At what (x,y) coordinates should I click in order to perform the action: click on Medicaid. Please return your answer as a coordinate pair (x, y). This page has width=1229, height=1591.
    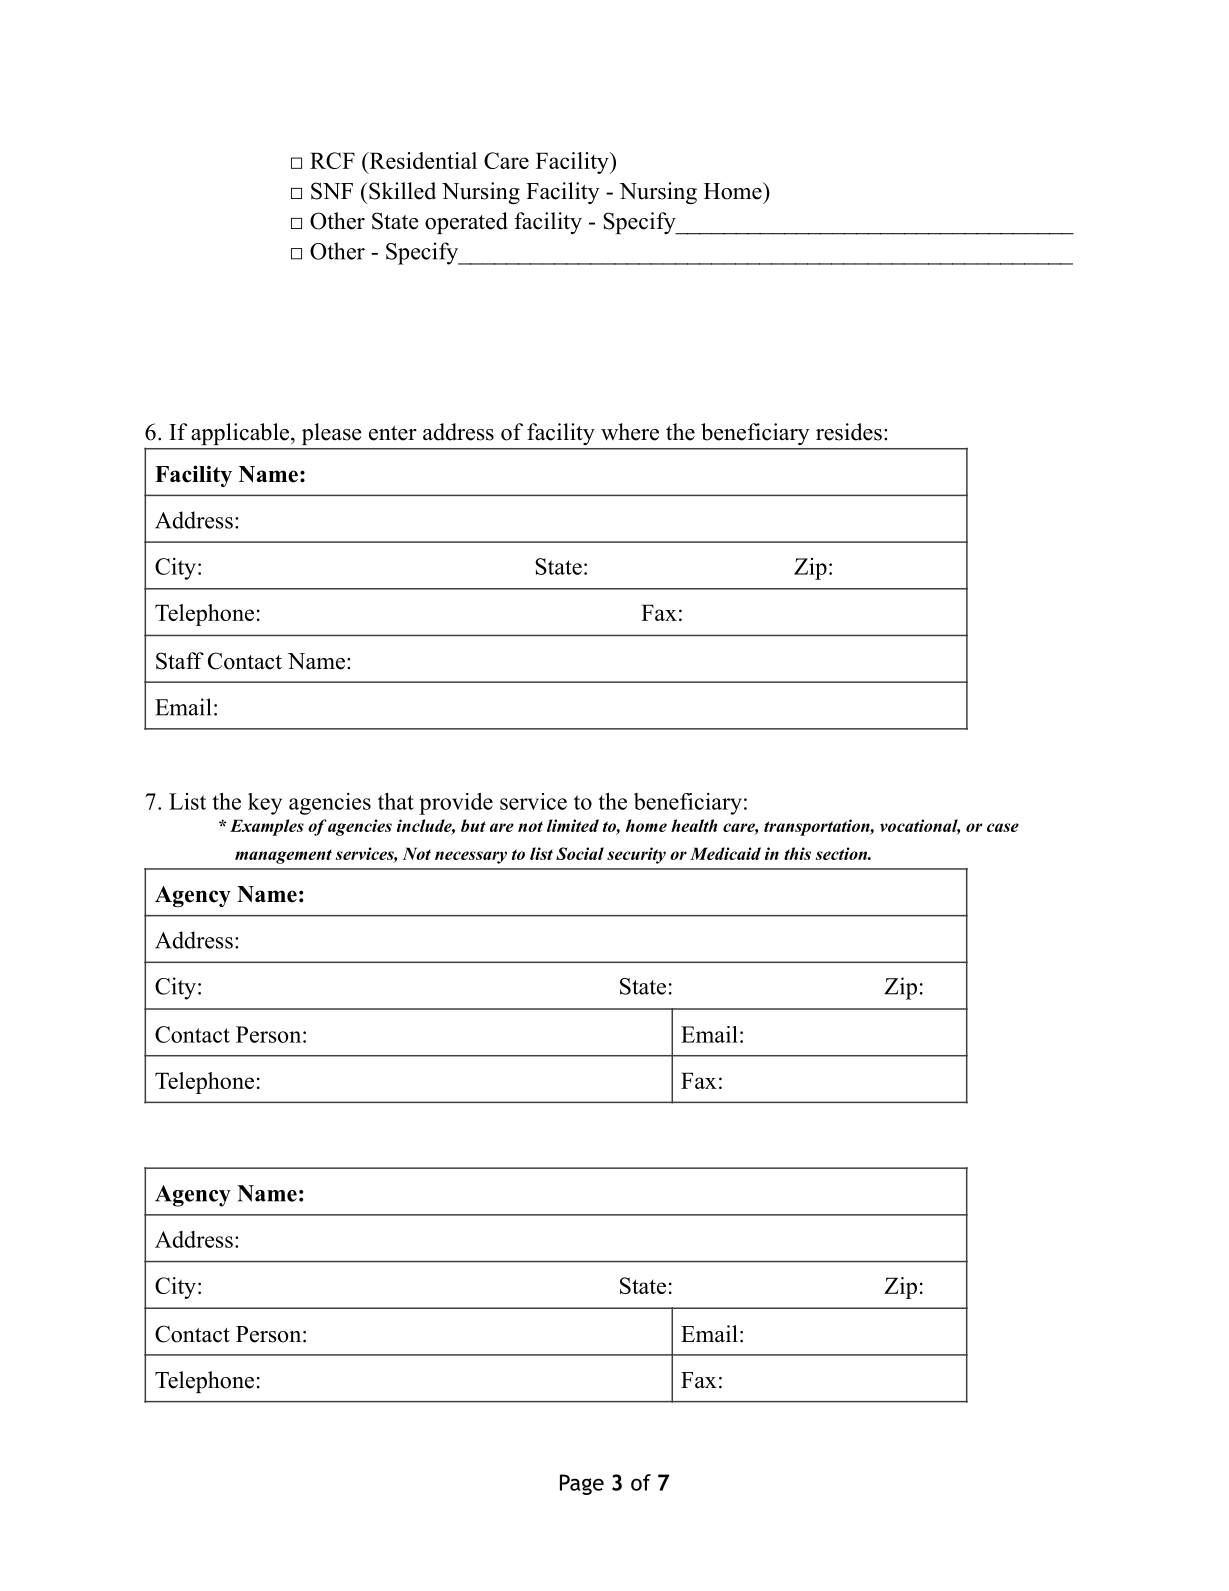
    Looking at the image, I should click on (725, 853).
